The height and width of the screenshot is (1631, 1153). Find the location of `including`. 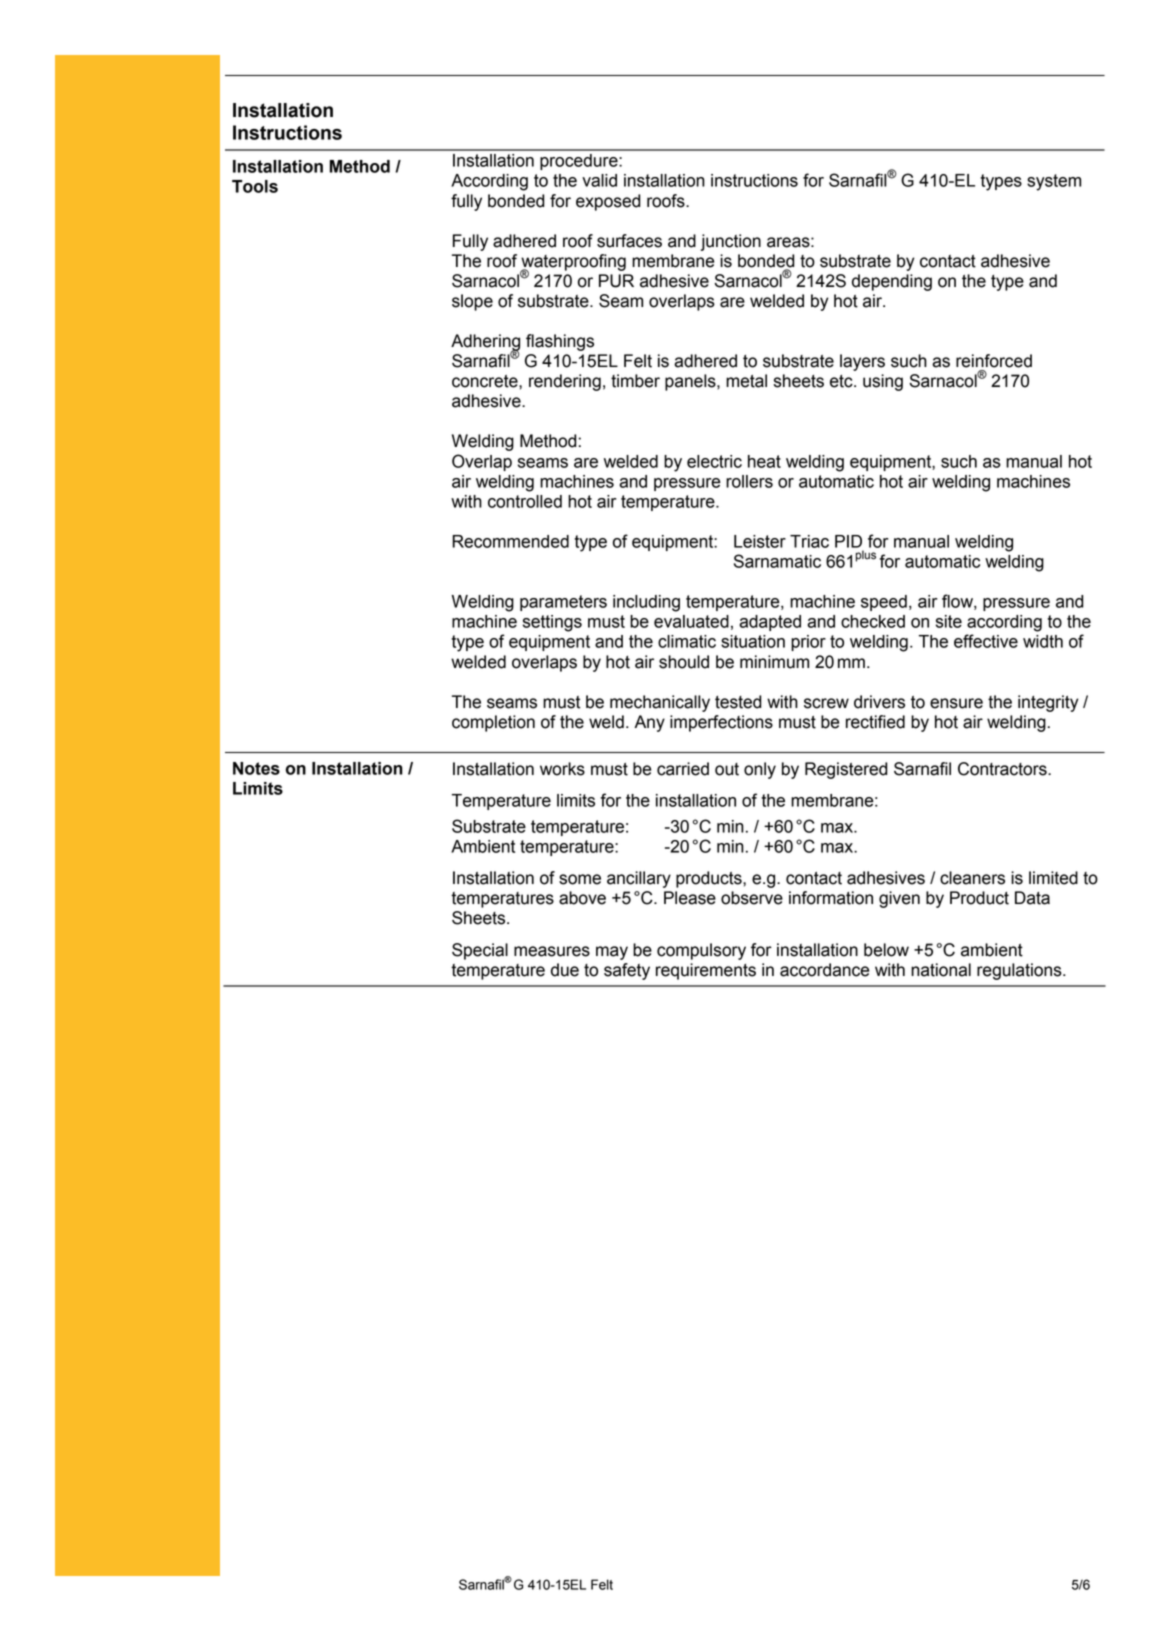

including is located at coordinates (646, 603).
